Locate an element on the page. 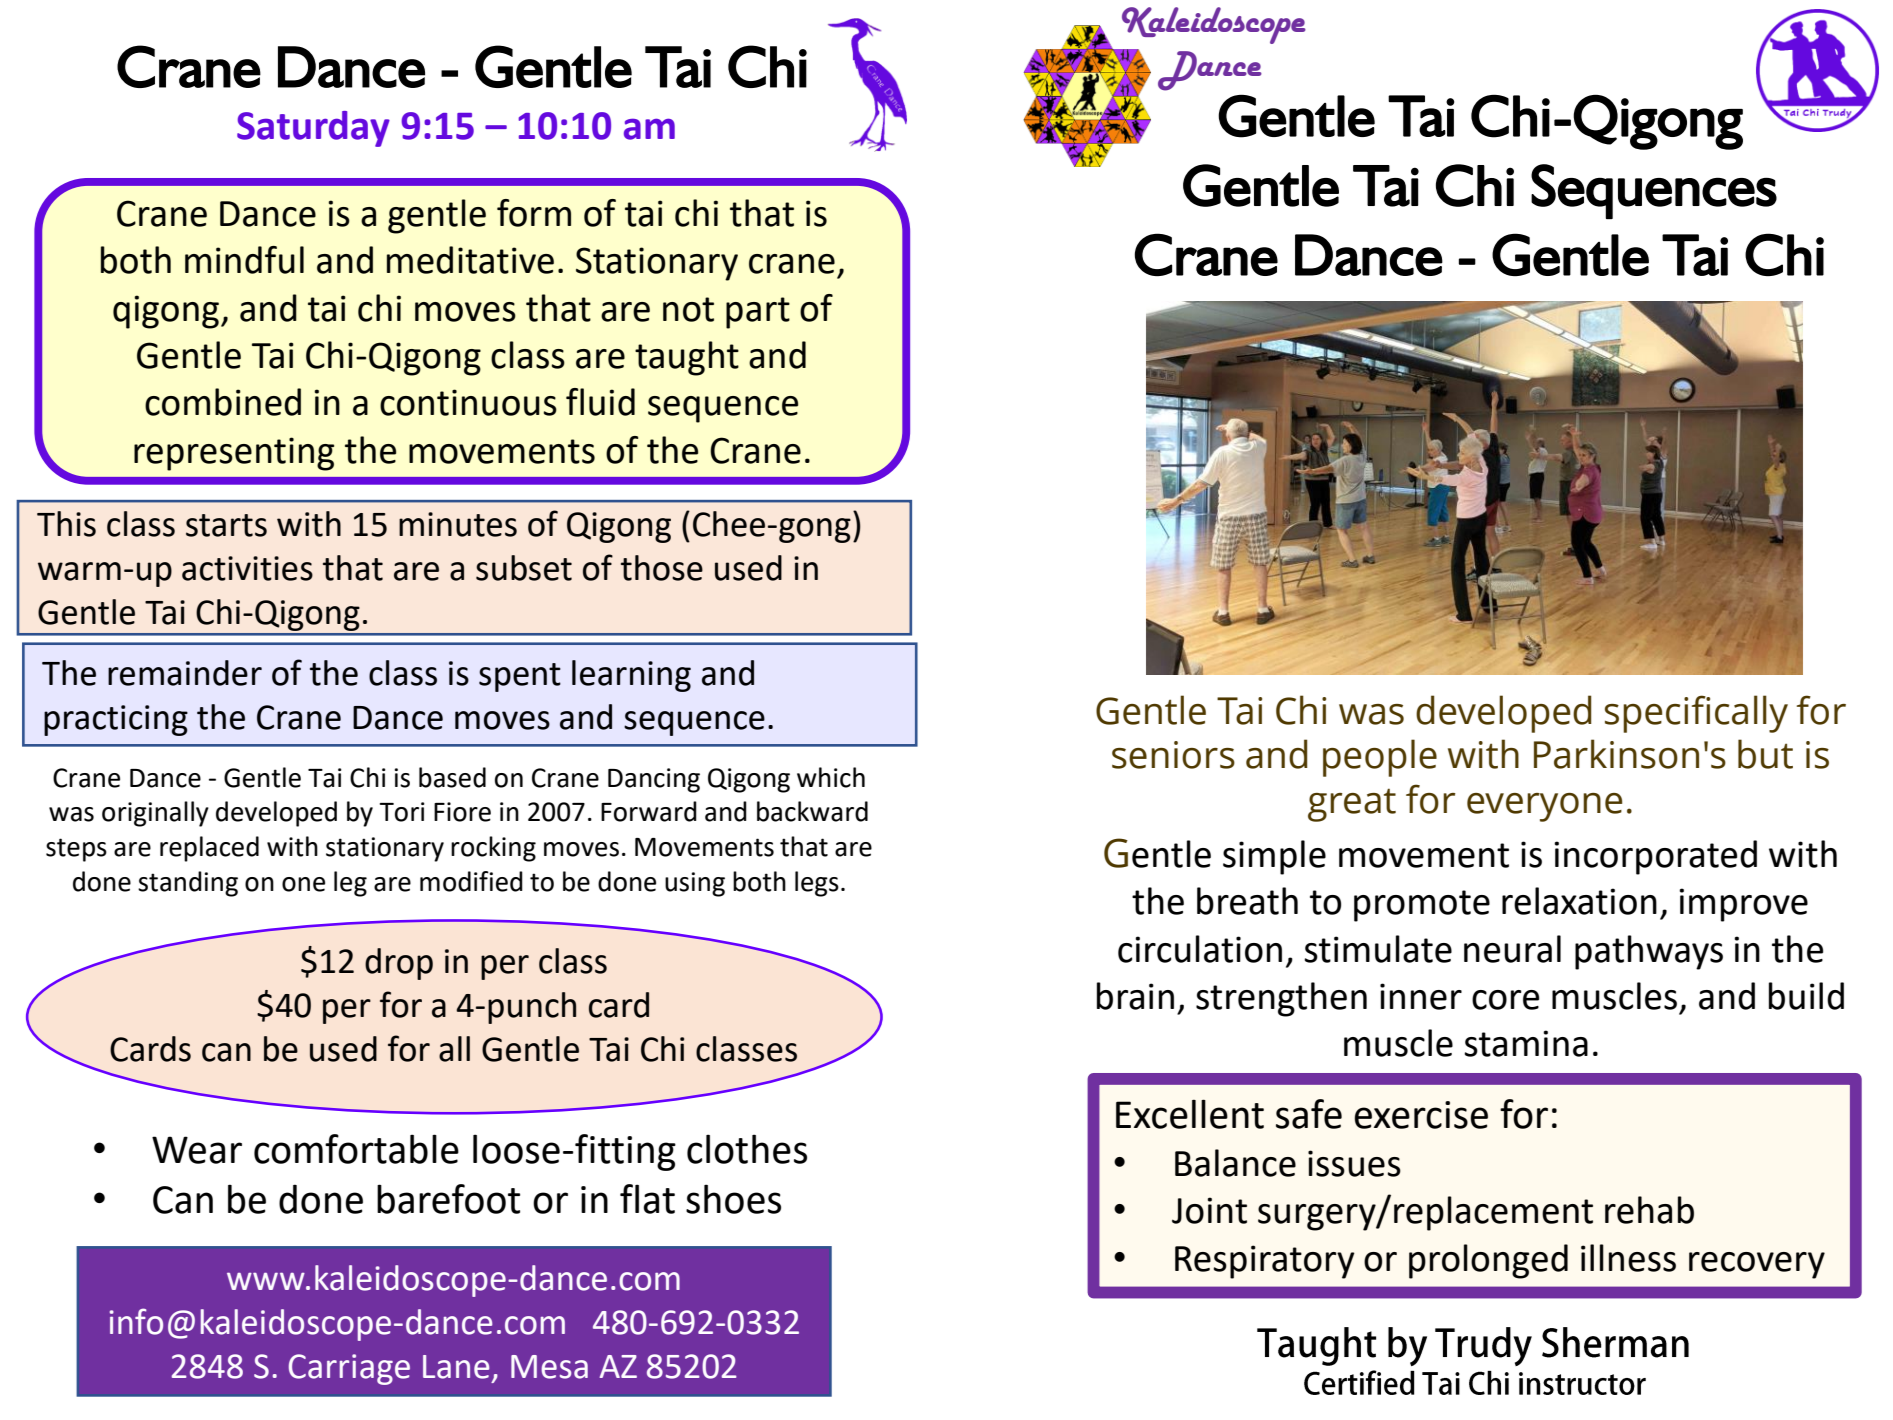 This page has height=1420, width=1893. specifically is located at coordinates (1696, 714).
